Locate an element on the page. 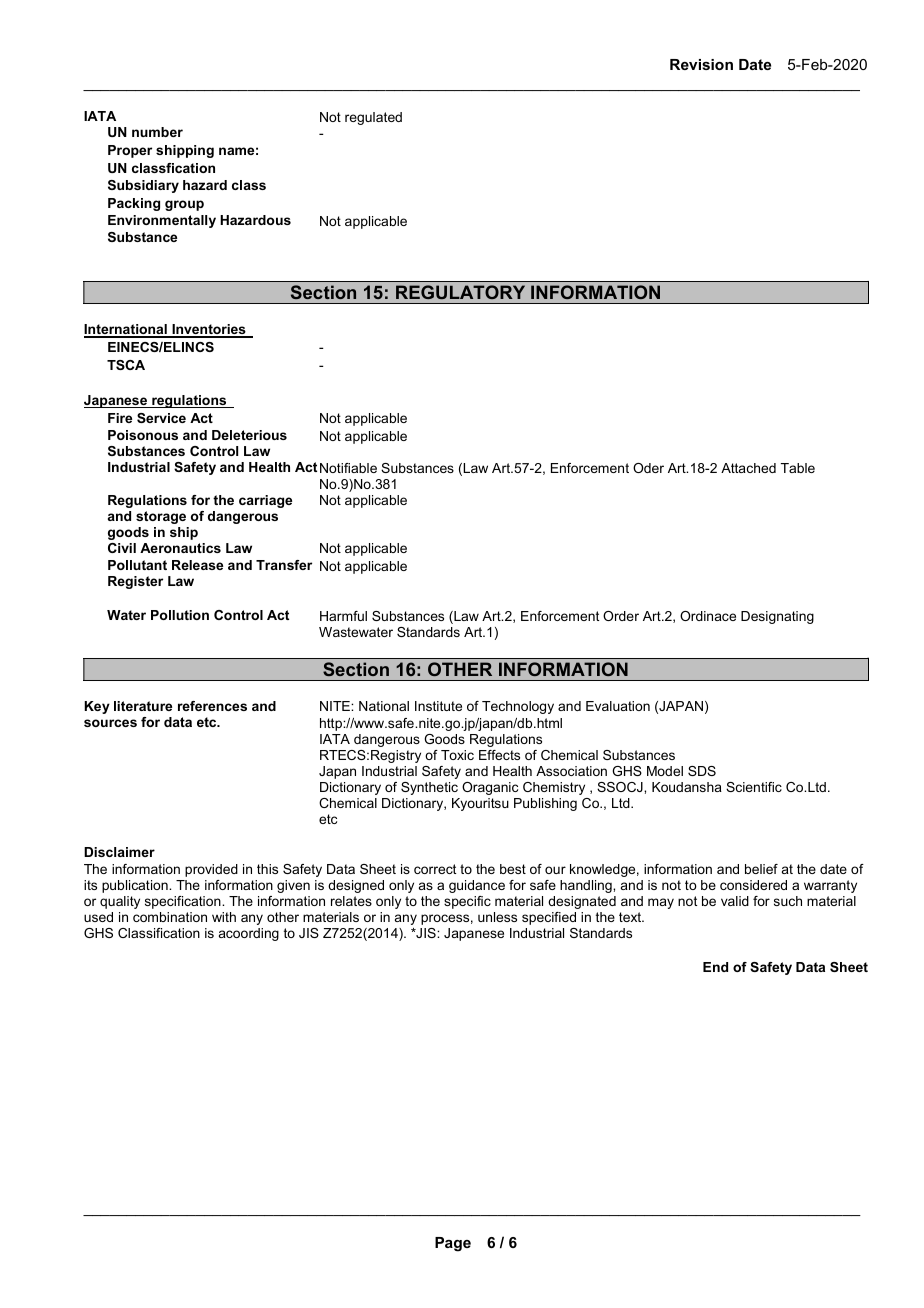 The image size is (924, 1308). number is located at coordinates (157, 132).
